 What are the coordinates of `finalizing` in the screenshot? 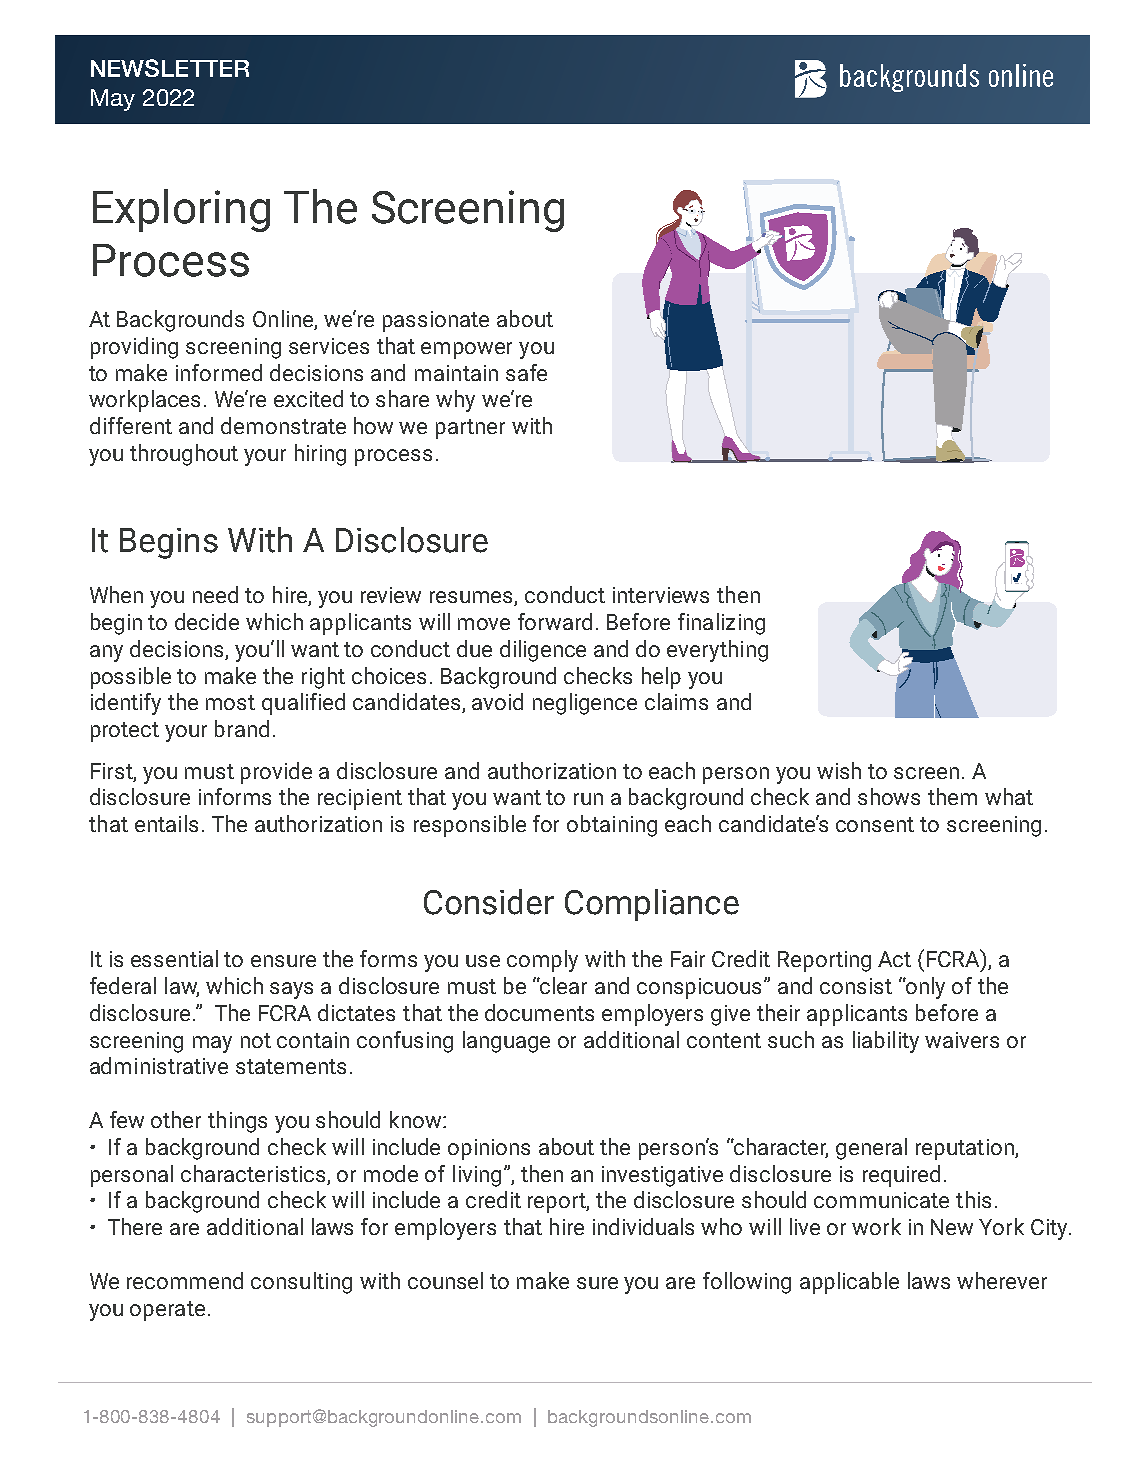 It's located at (721, 624).
